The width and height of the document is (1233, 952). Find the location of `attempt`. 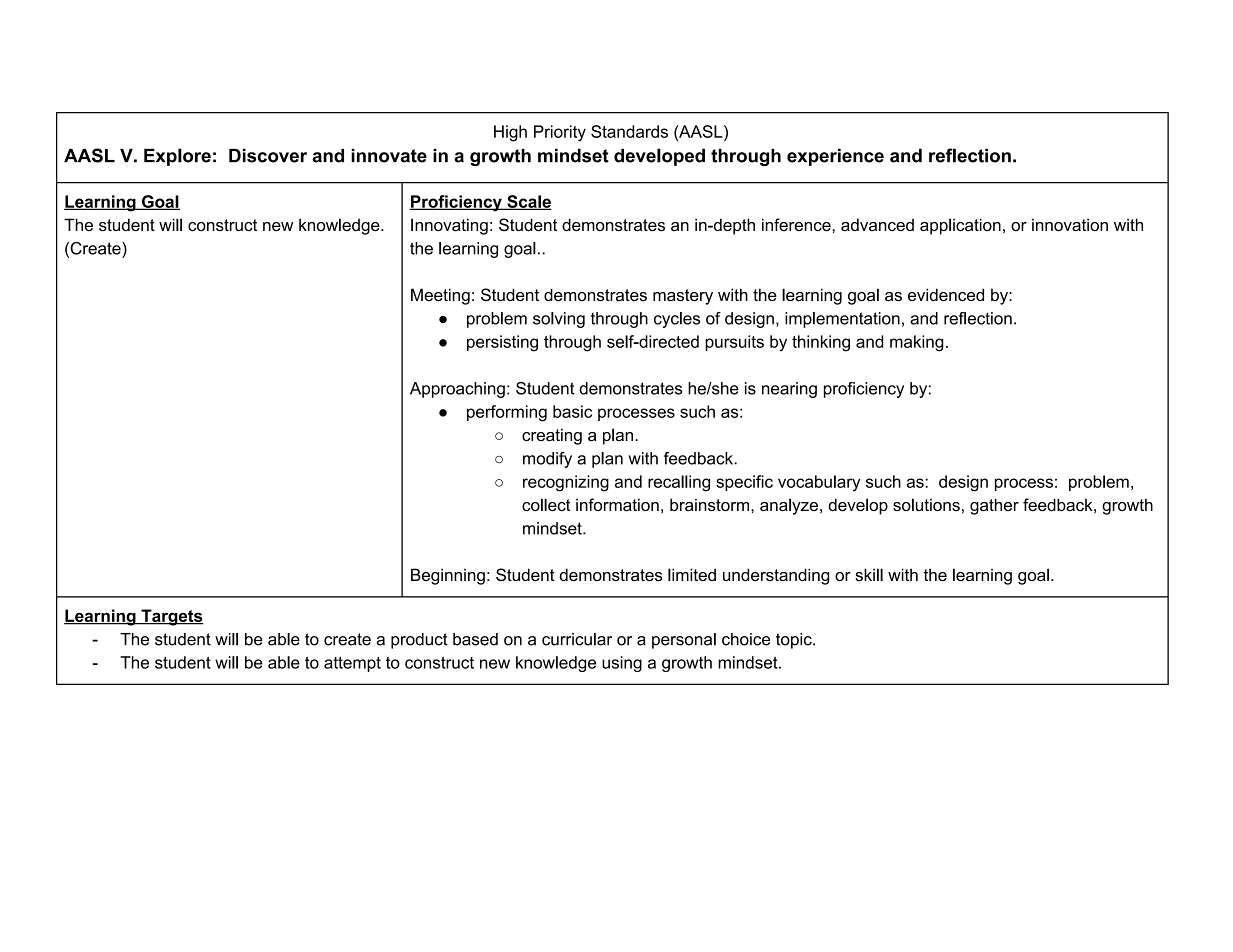

attempt is located at coordinates (352, 664).
